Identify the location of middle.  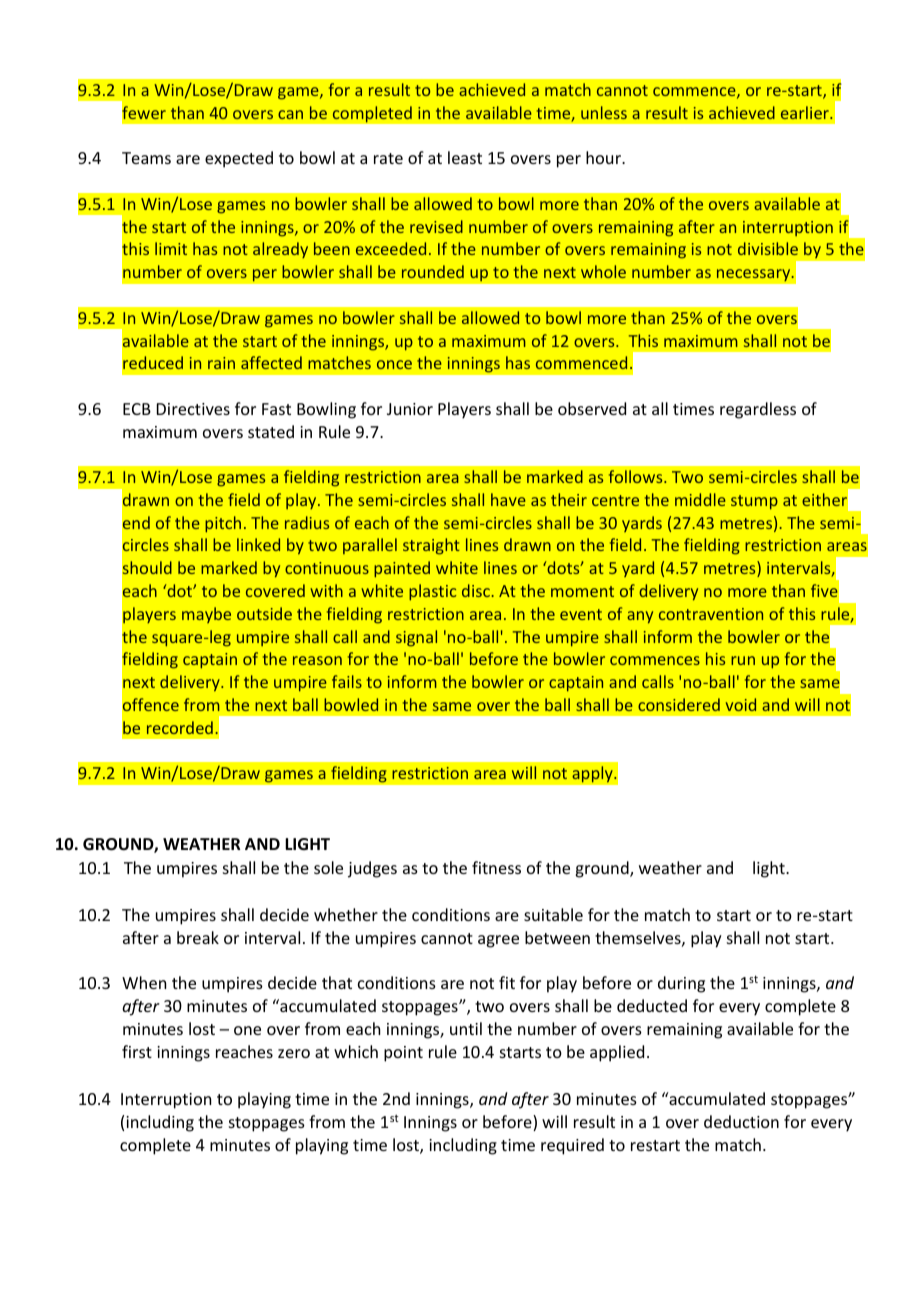
(700, 499).
